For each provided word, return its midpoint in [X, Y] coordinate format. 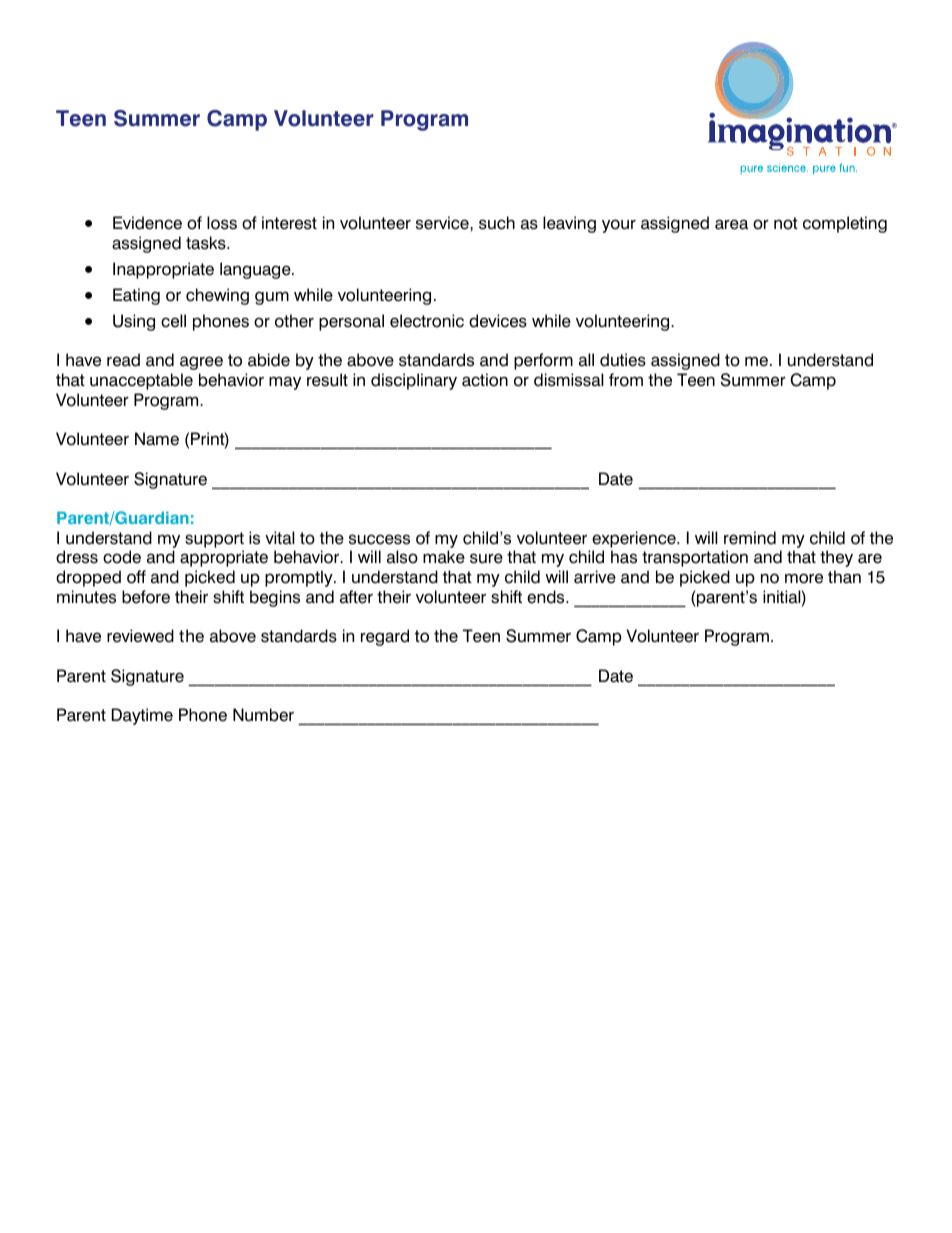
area [731, 224]
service [443, 223]
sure [486, 558]
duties [623, 360]
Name [157, 439]
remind [750, 538]
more [804, 578]
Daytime [142, 716]
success [379, 539]
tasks [207, 243]
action [485, 380]
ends [547, 597]
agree [201, 363]
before [146, 597]
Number [263, 715]
